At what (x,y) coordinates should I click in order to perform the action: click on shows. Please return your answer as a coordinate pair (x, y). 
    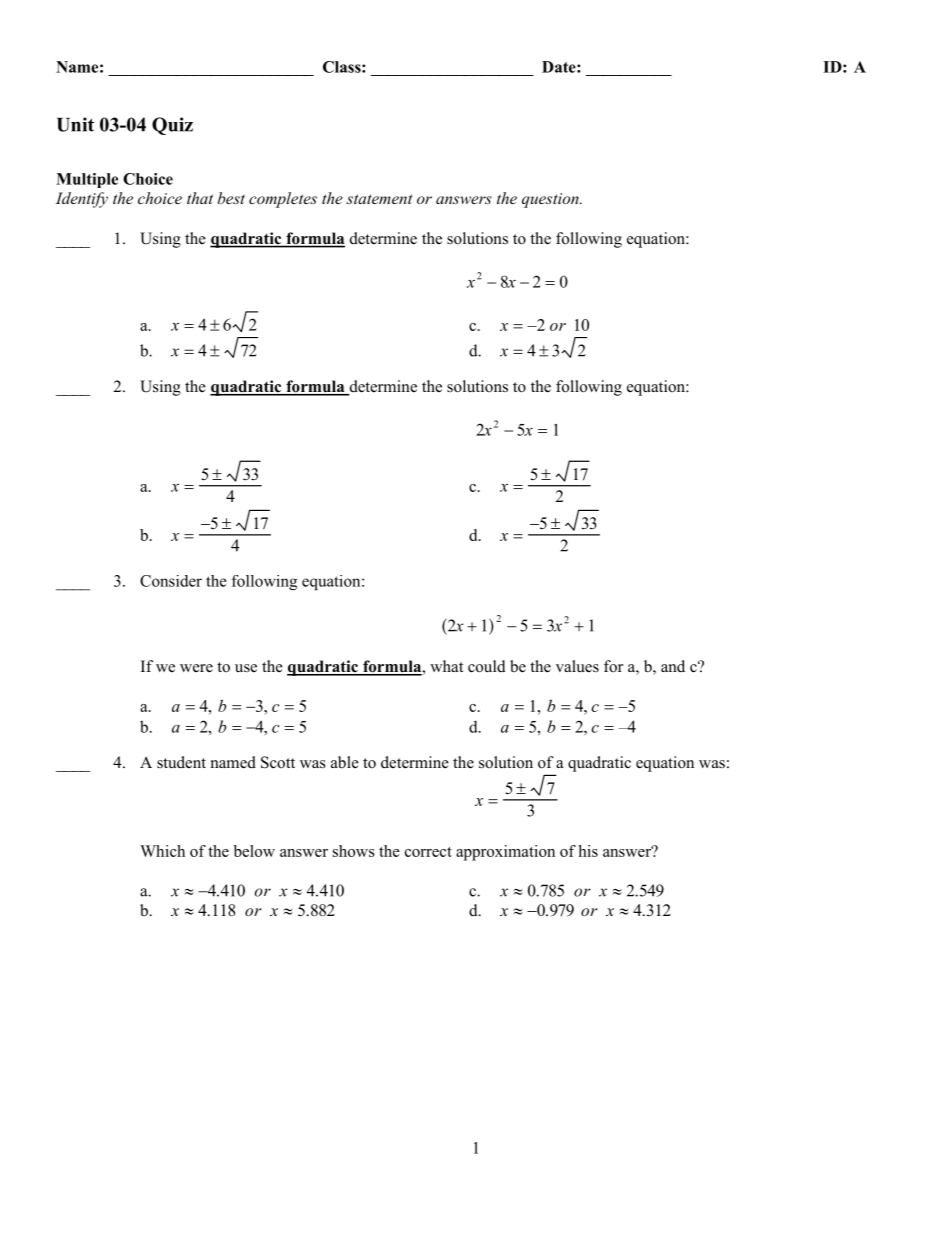
    Looking at the image, I should click on (354, 851).
